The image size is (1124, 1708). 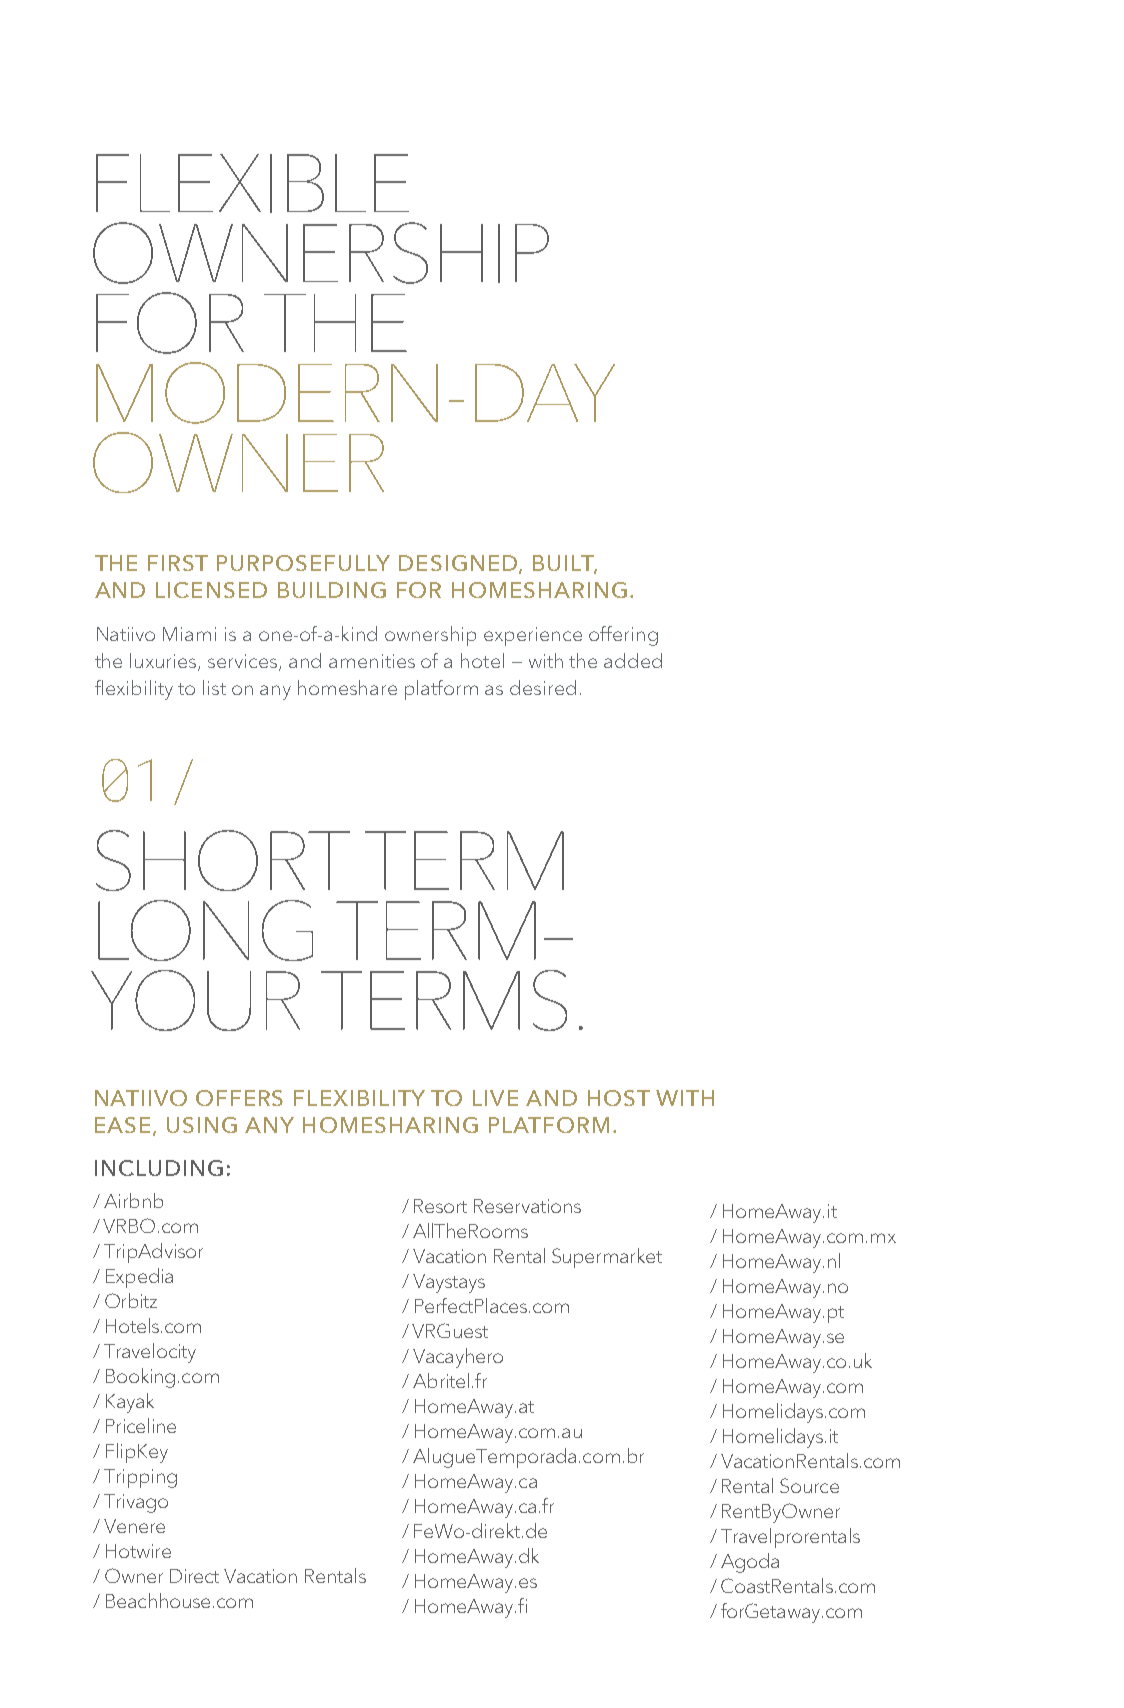 I want to click on Direct, so click(x=194, y=1576).
